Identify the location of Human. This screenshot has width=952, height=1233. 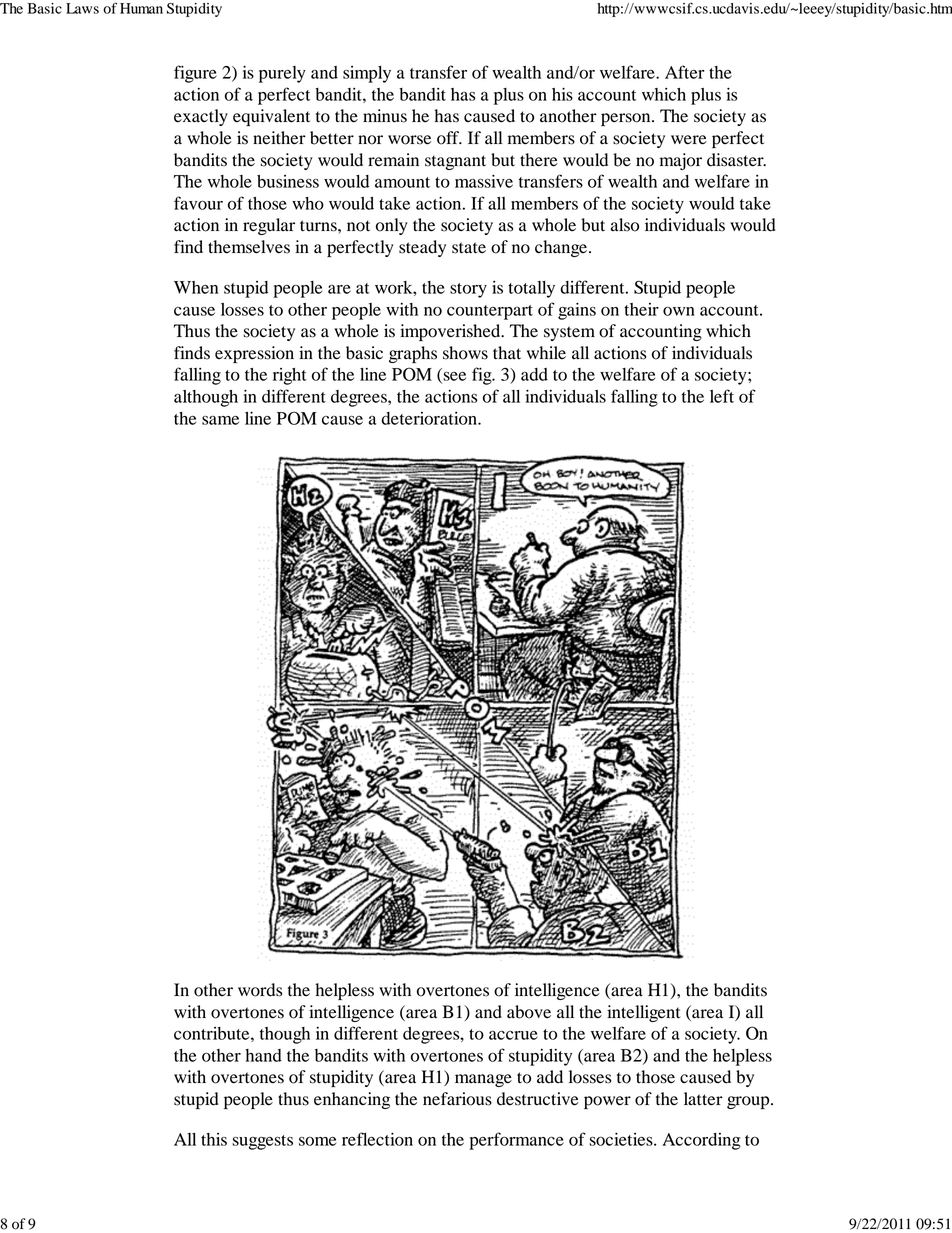
(141, 8).
